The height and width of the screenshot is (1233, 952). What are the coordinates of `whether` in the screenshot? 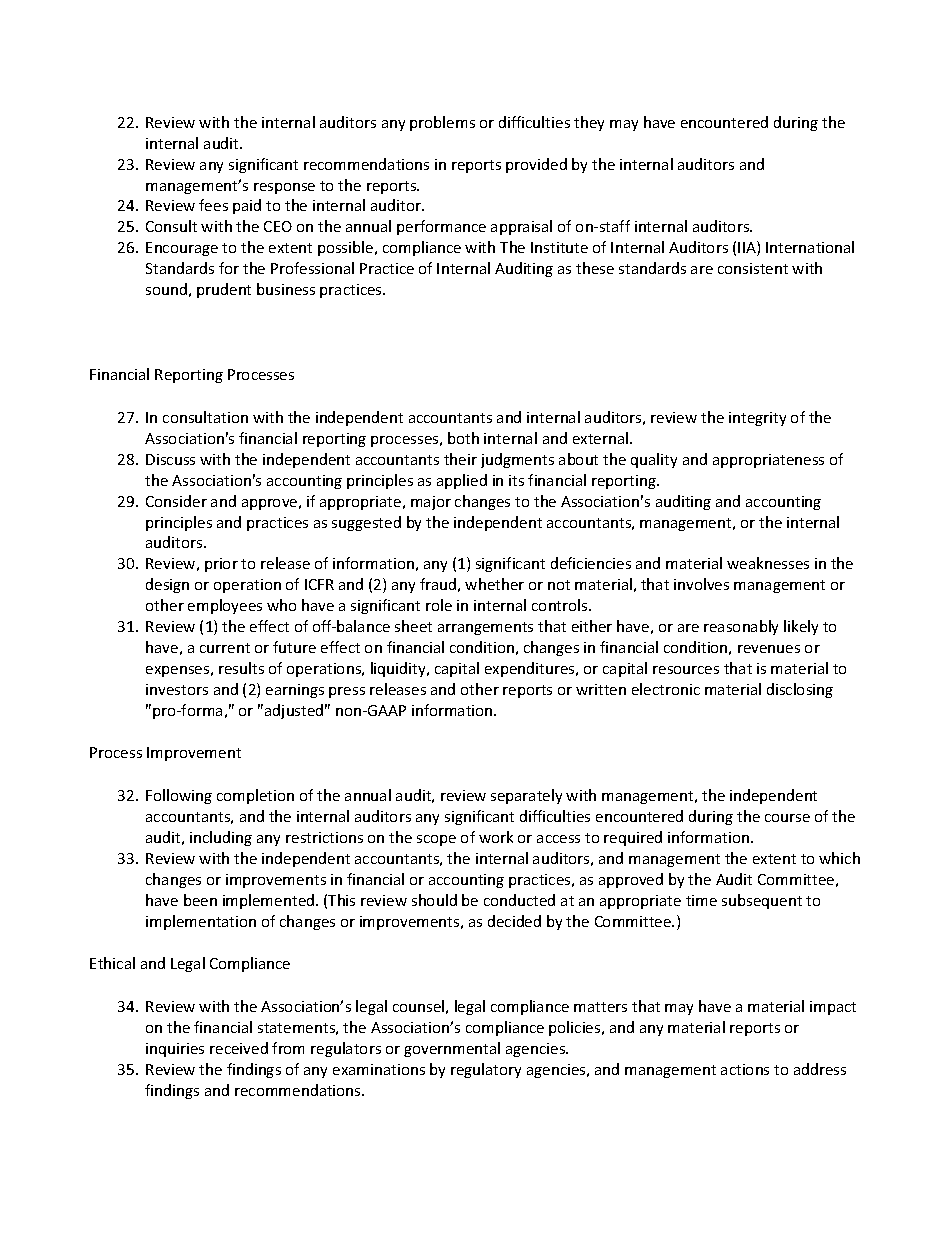 It's located at (494, 584).
